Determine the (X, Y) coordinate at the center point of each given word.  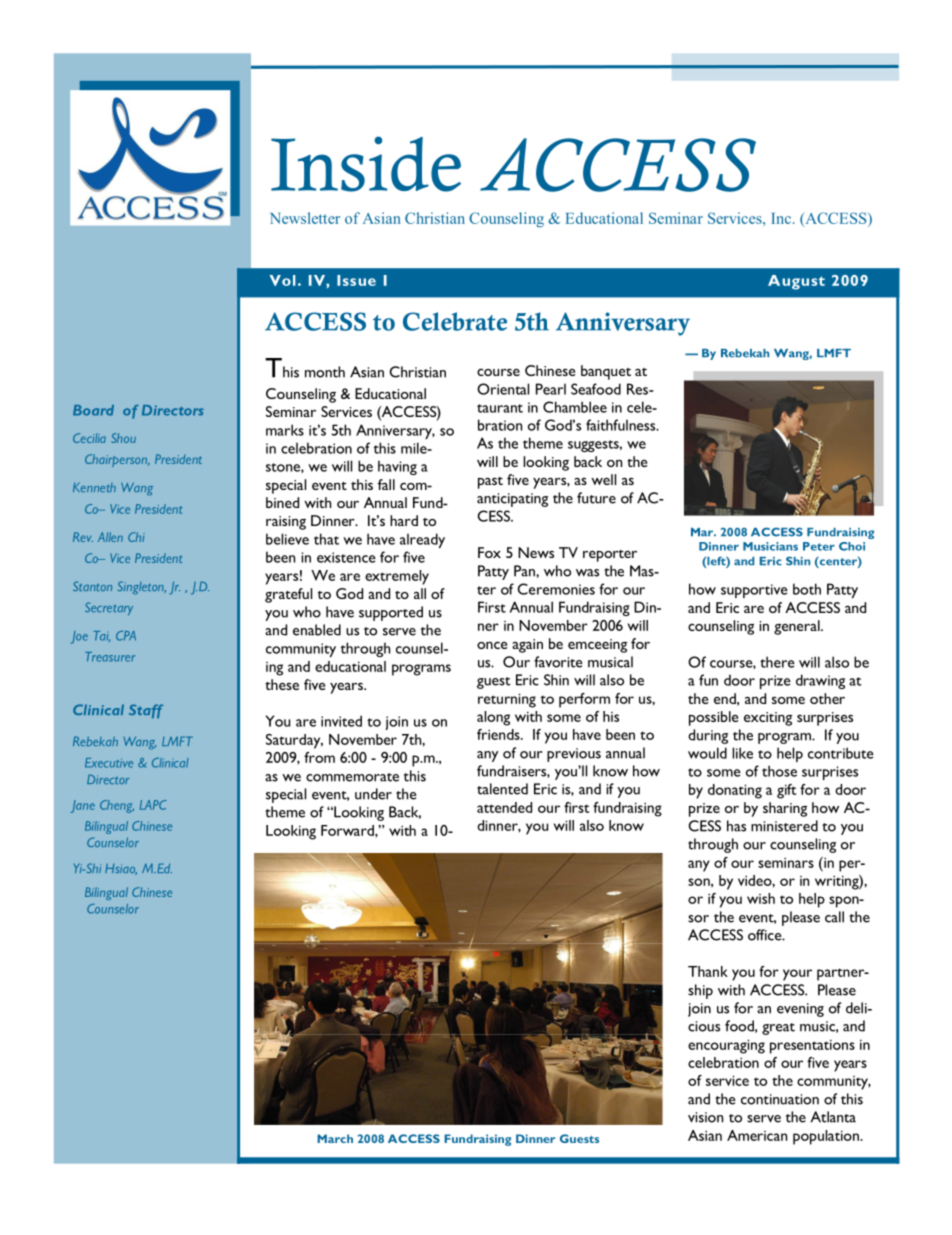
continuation (780, 1099)
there (777, 662)
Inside (366, 164)
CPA (126, 636)
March (335, 1138)
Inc (782, 218)
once (492, 645)
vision (705, 1117)
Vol (282, 280)
